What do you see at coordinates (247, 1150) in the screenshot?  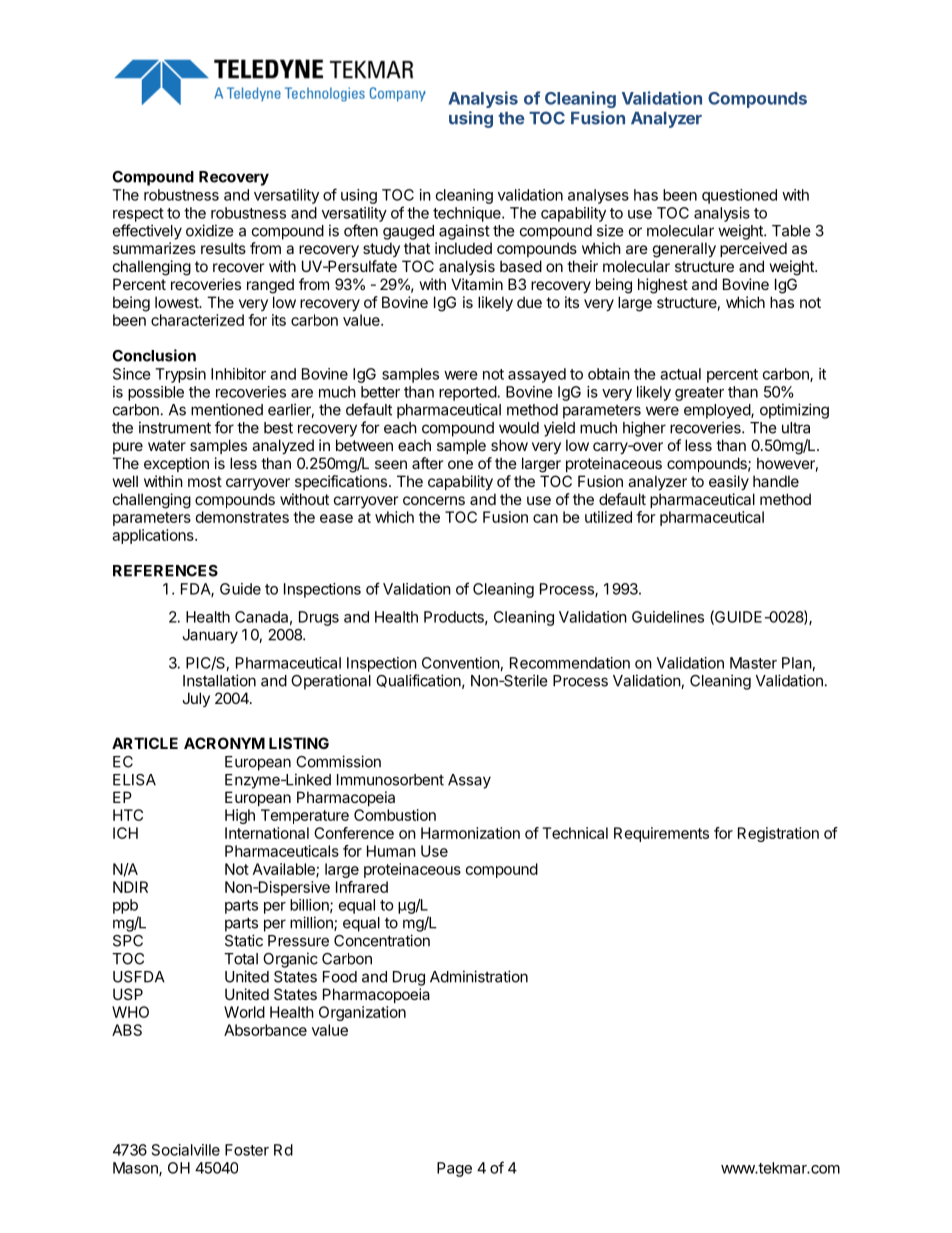 I see `Foster` at bounding box center [247, 1150].
